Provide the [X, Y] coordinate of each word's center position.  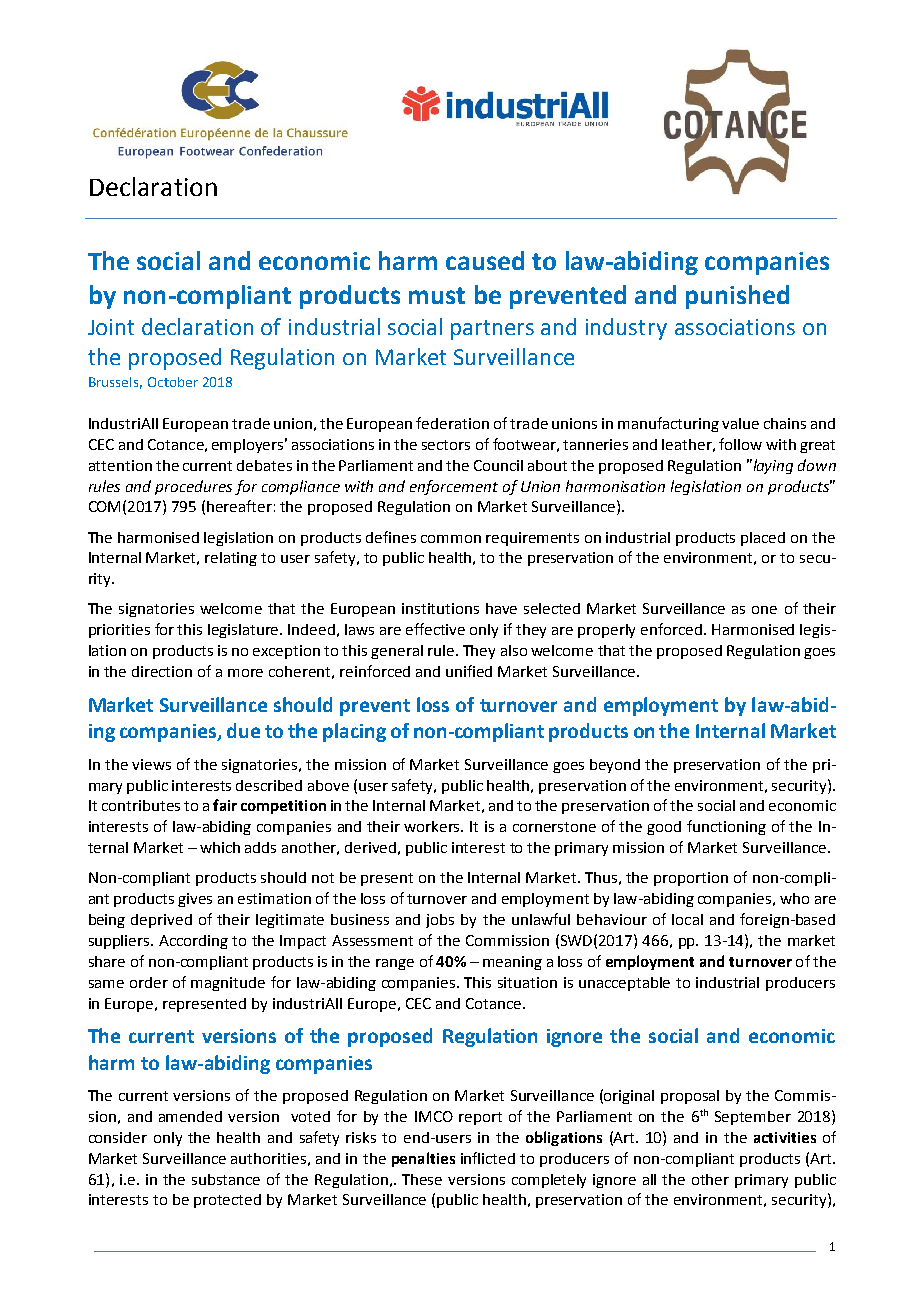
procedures [193, 487]
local [687, 919]
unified [469, 671]
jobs [440, 921]
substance [226, 1179]
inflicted [488, 1158]
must [437, 295]
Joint [111, 327]
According [193, 942]
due [243, 730]
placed [763, 539]
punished [737, 297]
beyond [615, 766]
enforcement [454, 487]
